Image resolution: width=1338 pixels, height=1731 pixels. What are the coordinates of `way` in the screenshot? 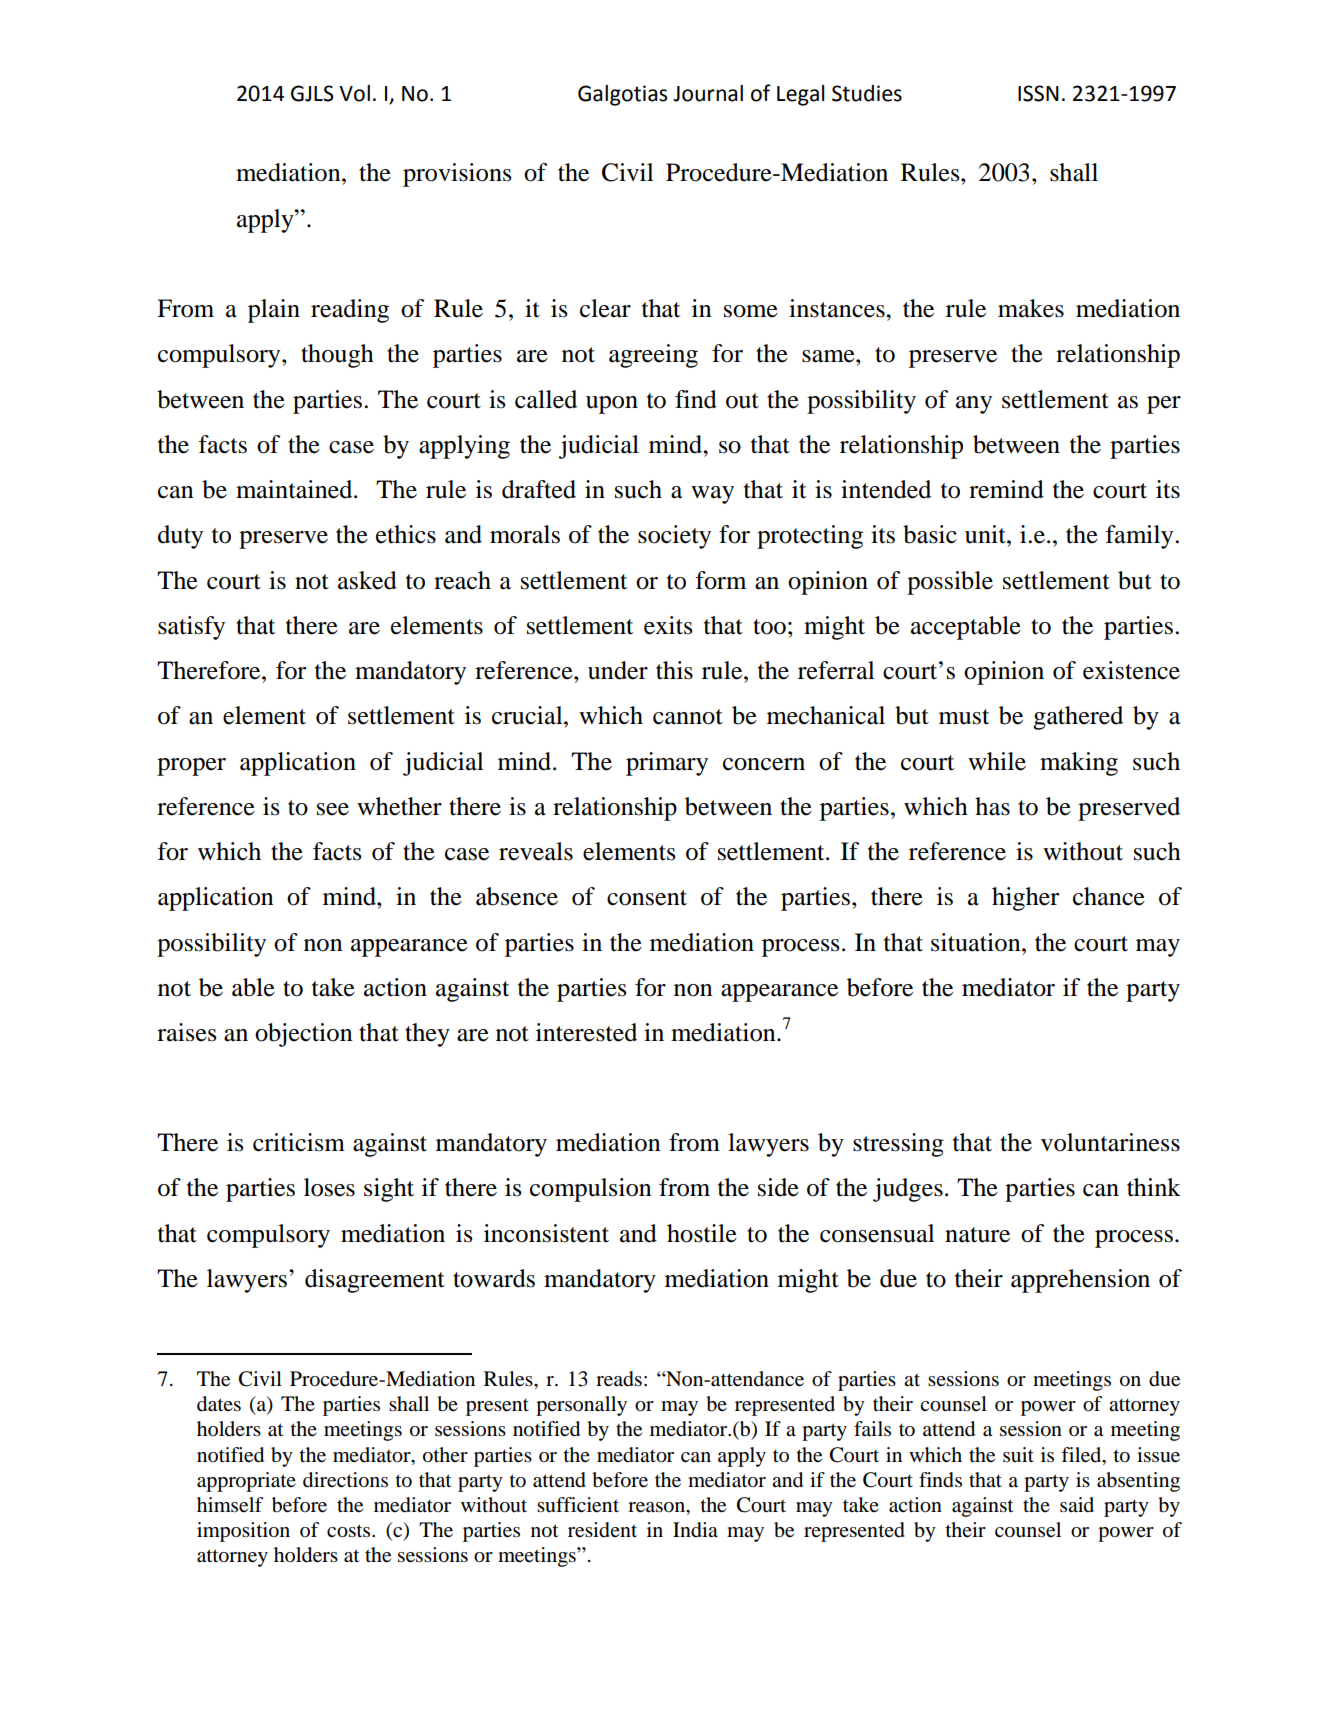 It's located at (712, 495).
